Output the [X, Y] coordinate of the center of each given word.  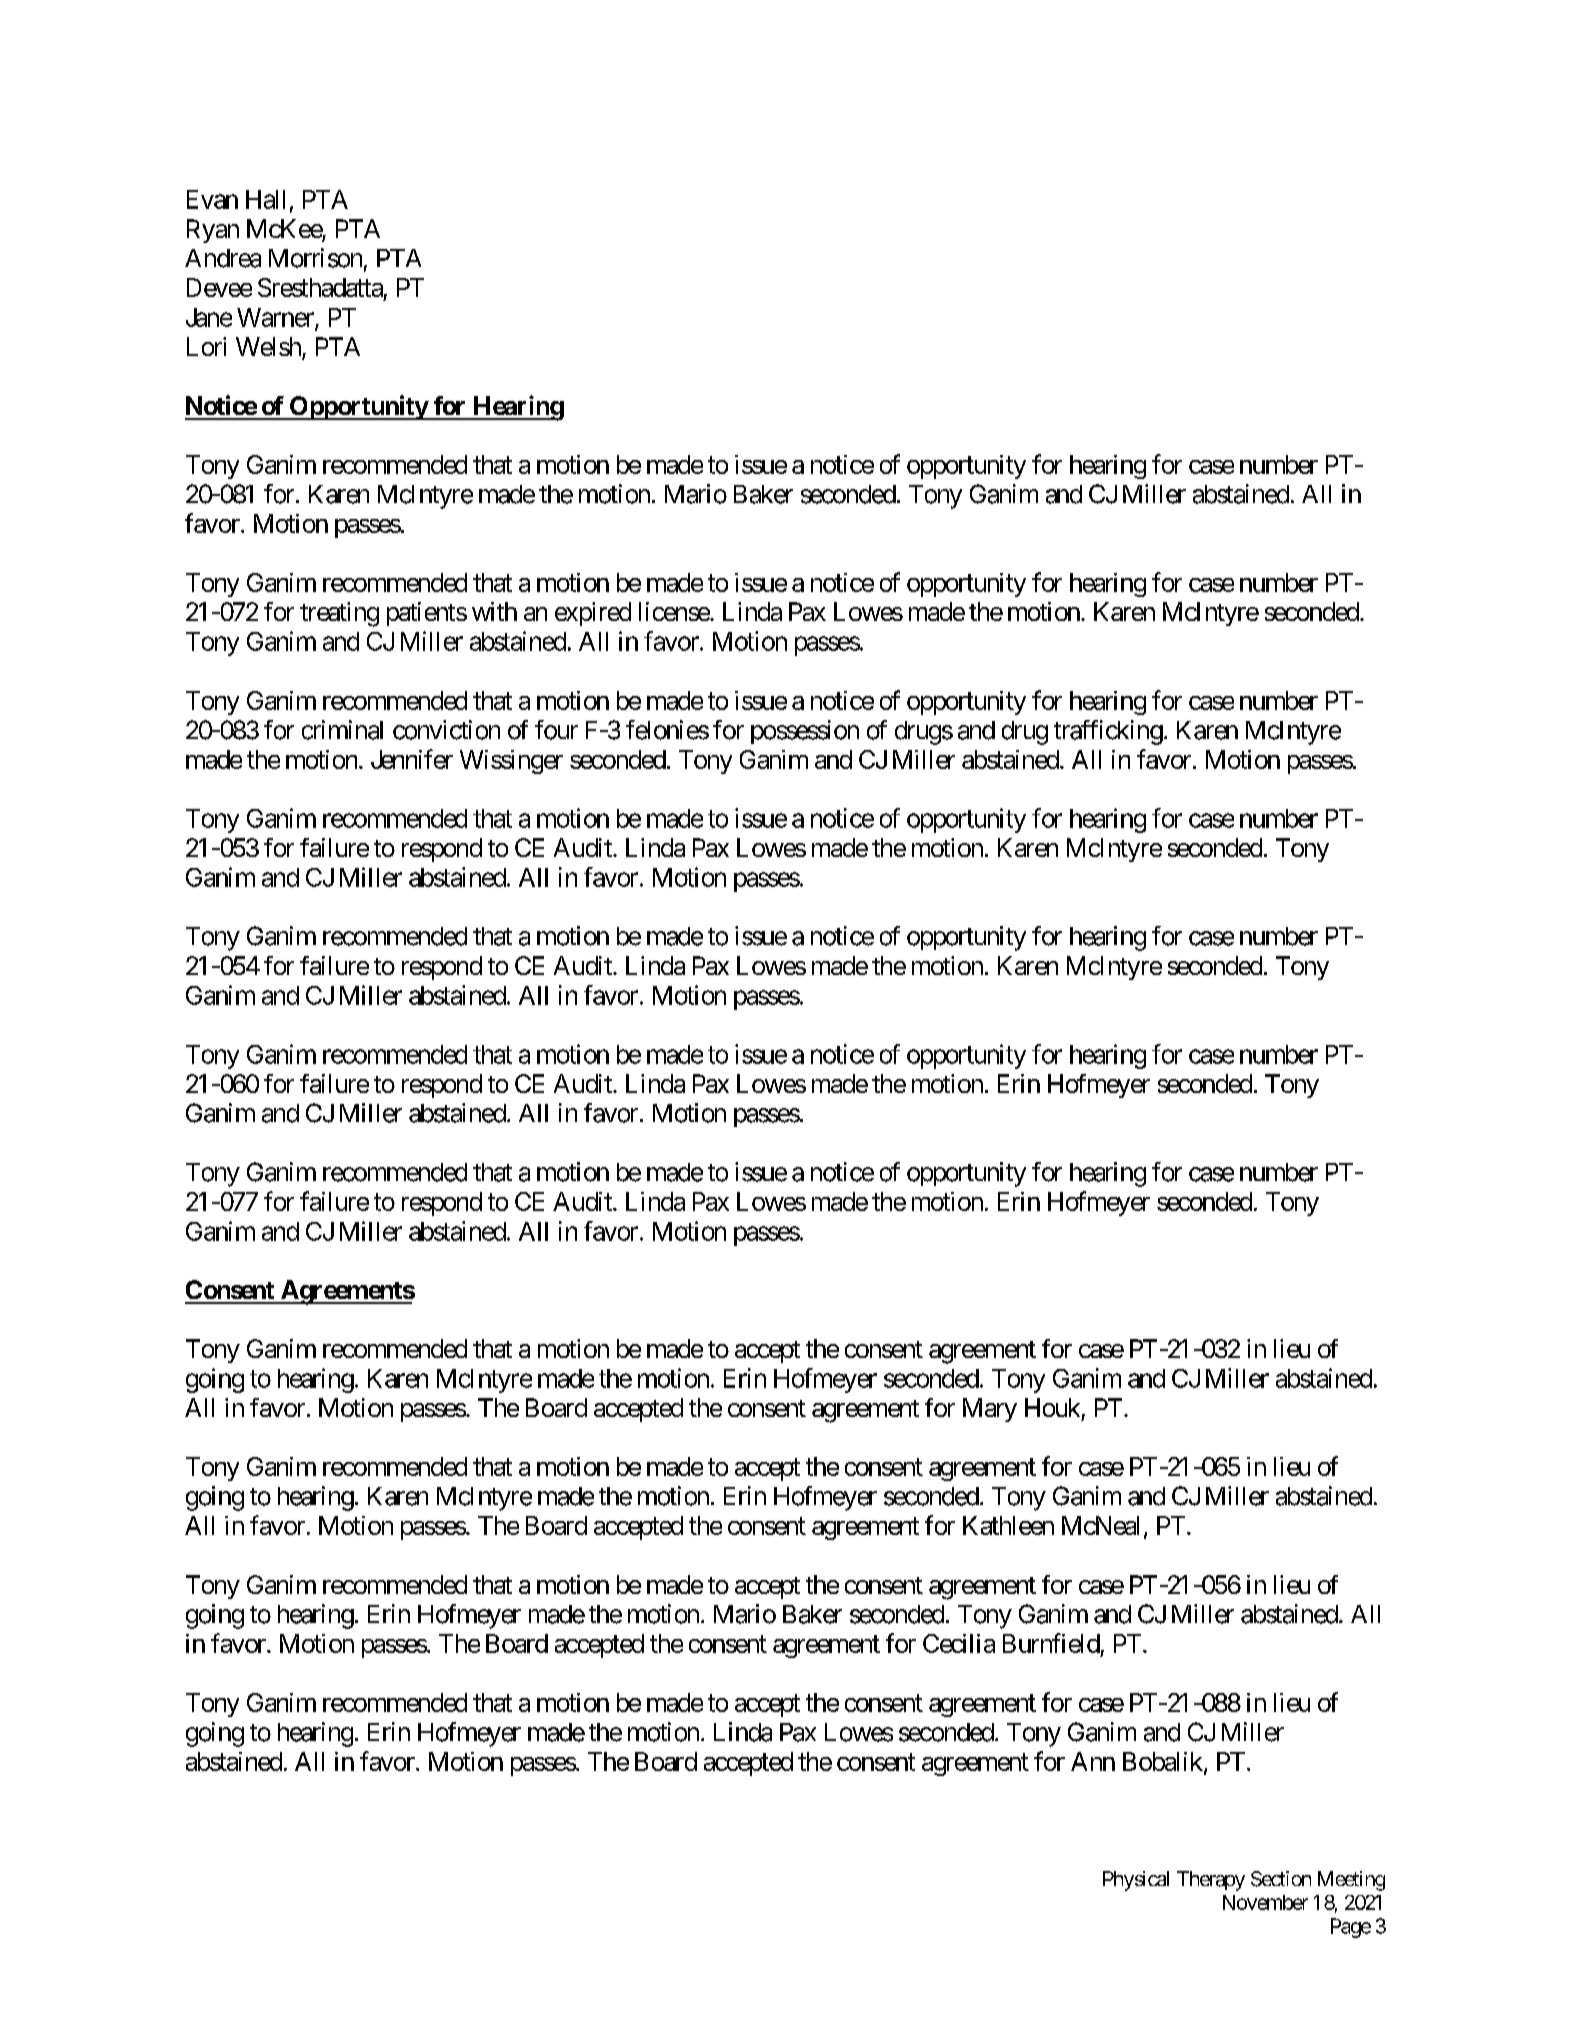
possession [805, 732]
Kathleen [1008, 1525]
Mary [990, 1410]
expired [593, 614]
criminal [342, 730]
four [556, 730]
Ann [1093, 1761]
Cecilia [959, 1643]
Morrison [315, 258]
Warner [276, 318]
